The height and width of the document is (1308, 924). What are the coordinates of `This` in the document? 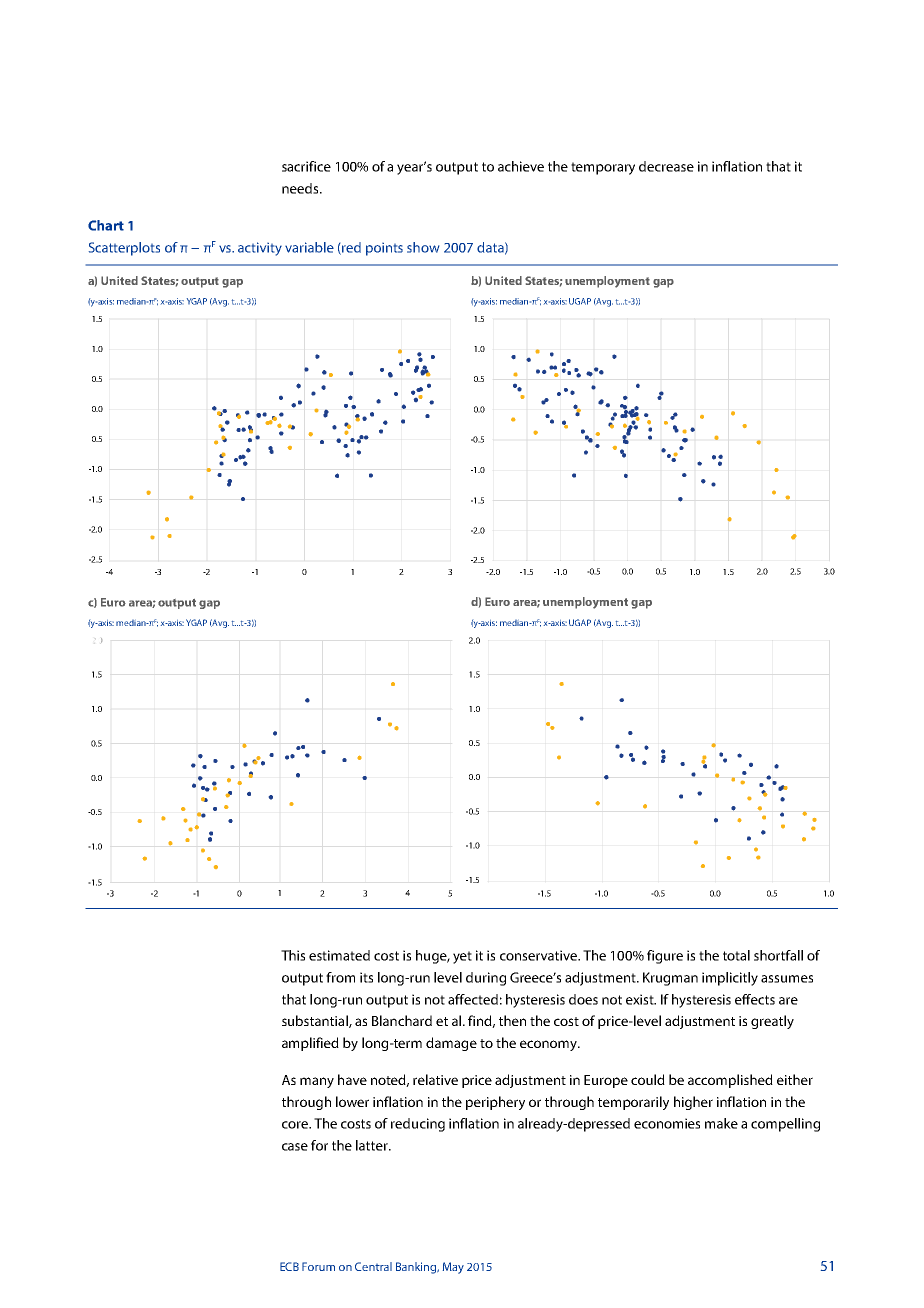 It's located at (293, 955).
